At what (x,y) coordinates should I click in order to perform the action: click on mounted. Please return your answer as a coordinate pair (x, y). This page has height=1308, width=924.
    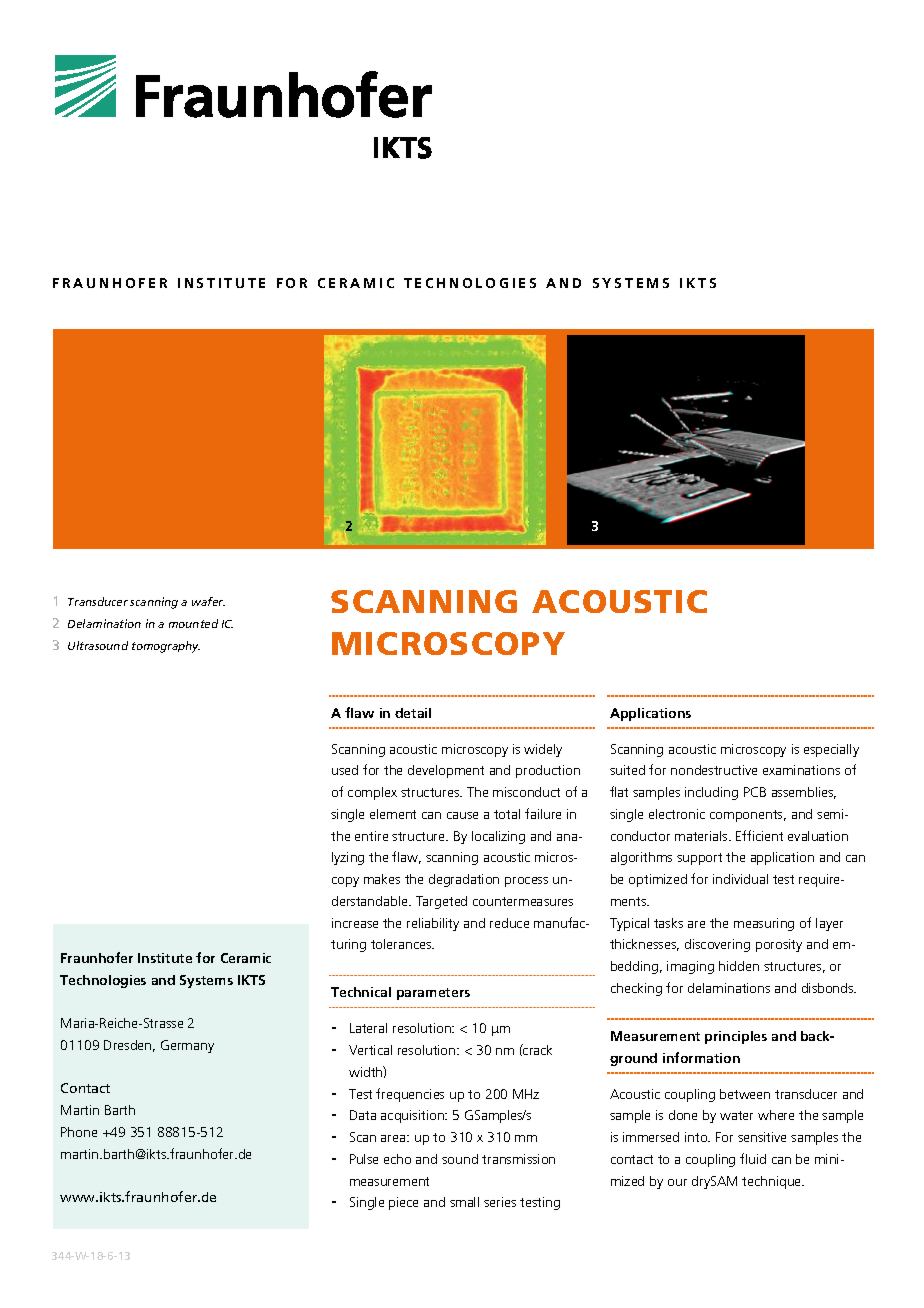
    Looking at the image, I should click on (193, 623).
